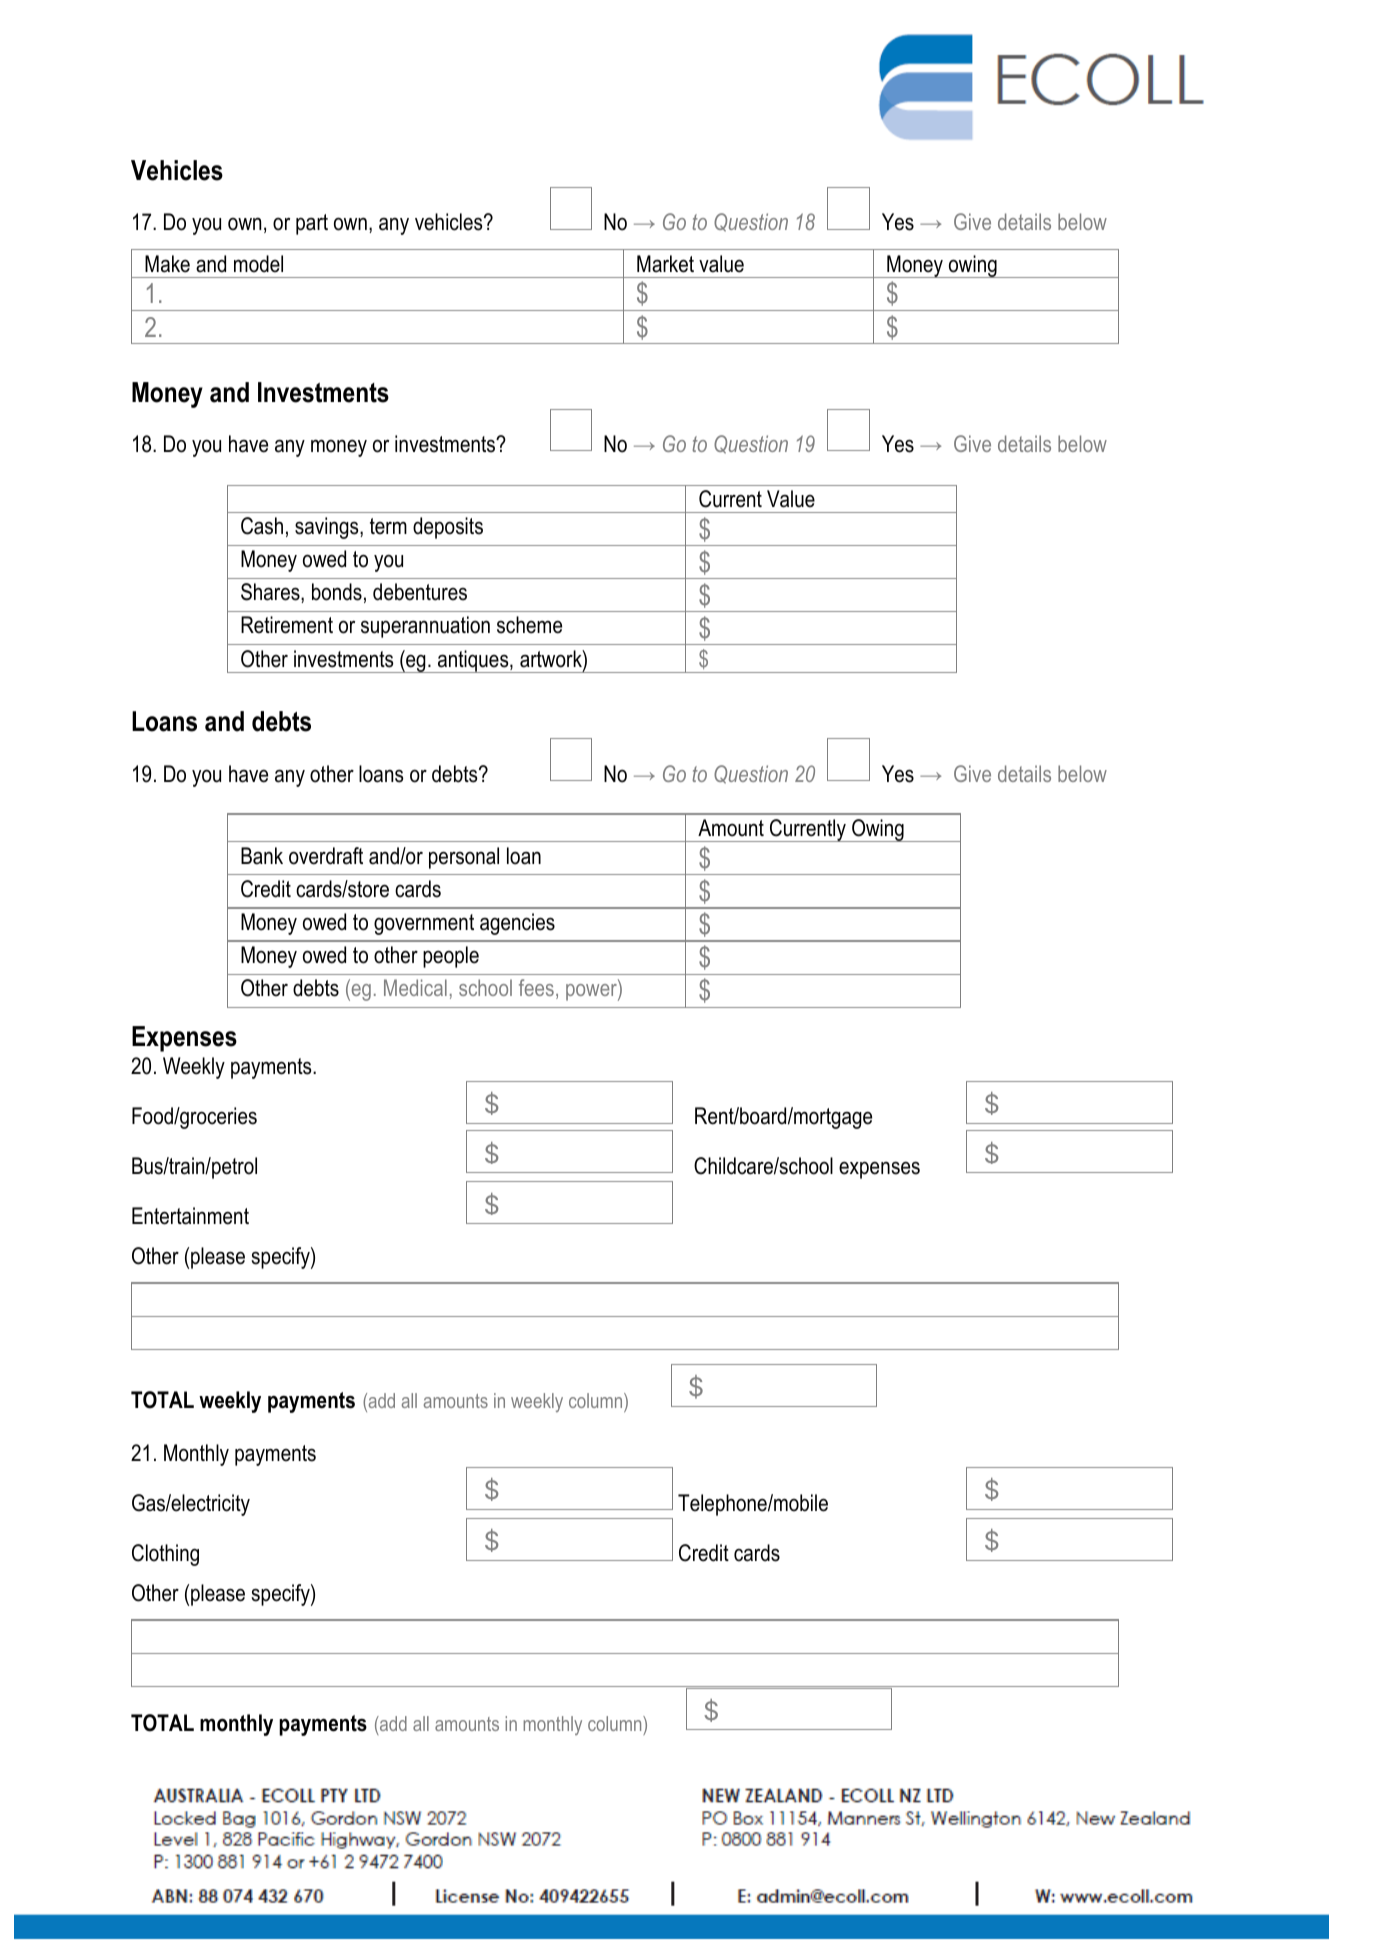 Image resolution: width=1378 pixels, height=1949 pixels. I want to click on Retirement, so click(287, 625).
